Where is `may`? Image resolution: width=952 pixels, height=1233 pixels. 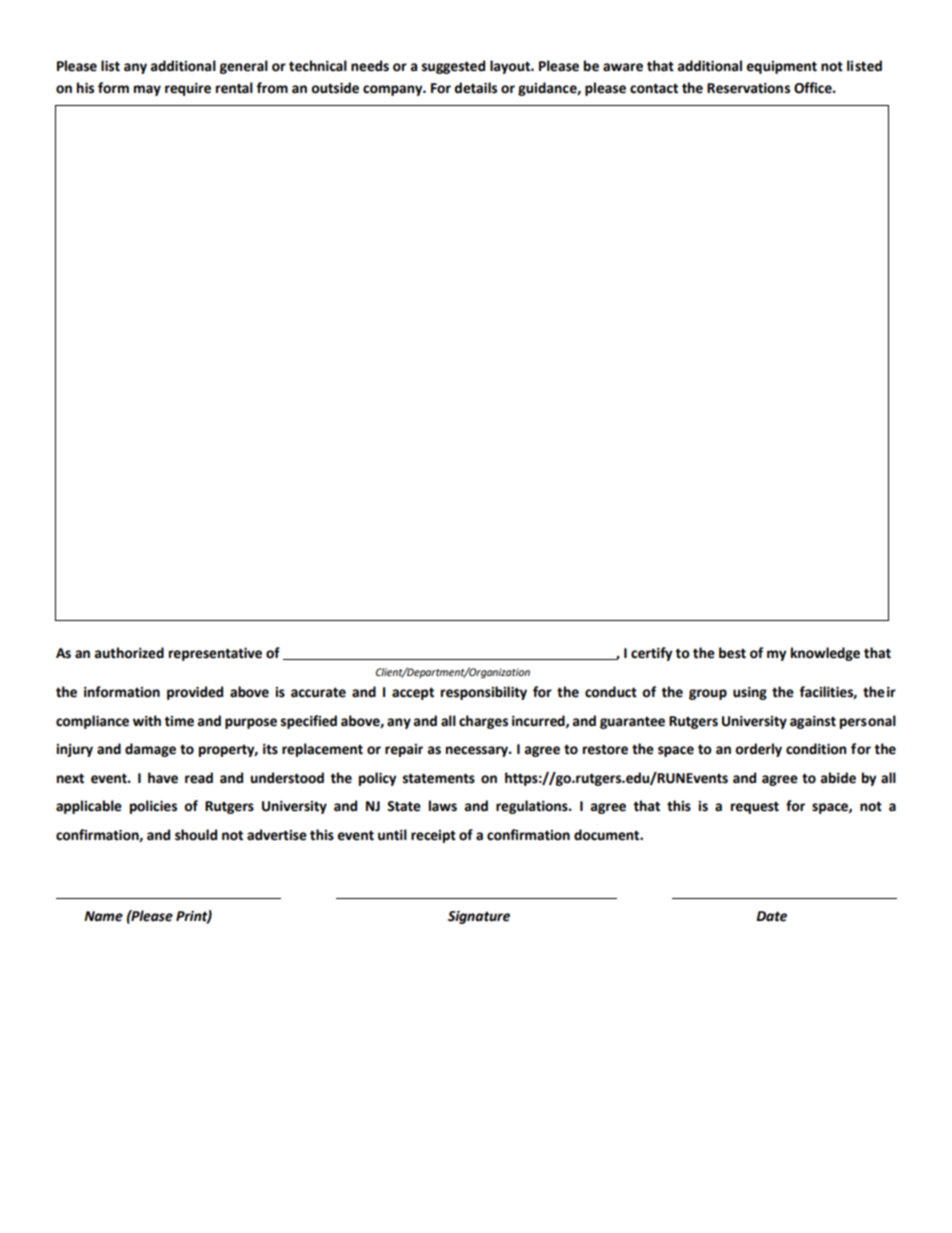 may is located at coordinates (147, 90).
